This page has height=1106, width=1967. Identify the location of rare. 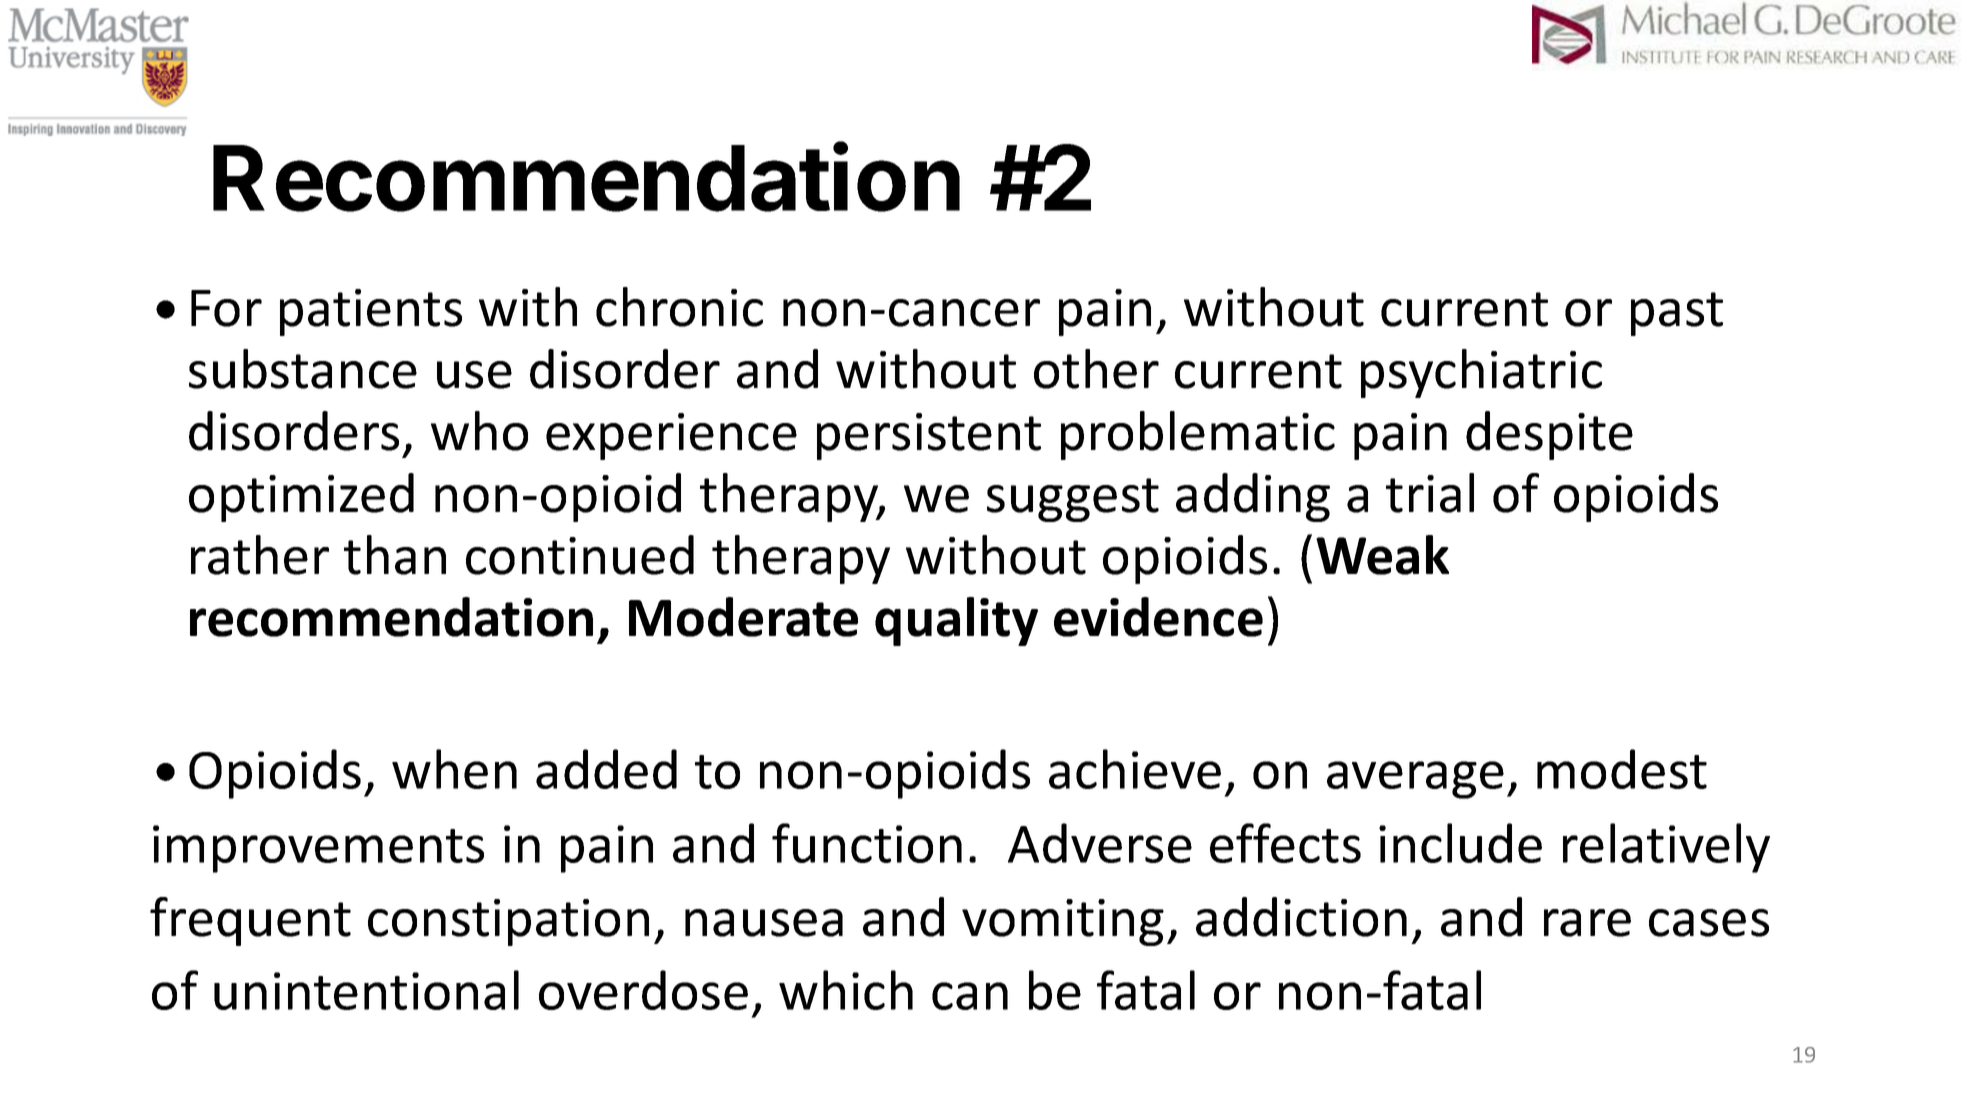
(1587, 923).
